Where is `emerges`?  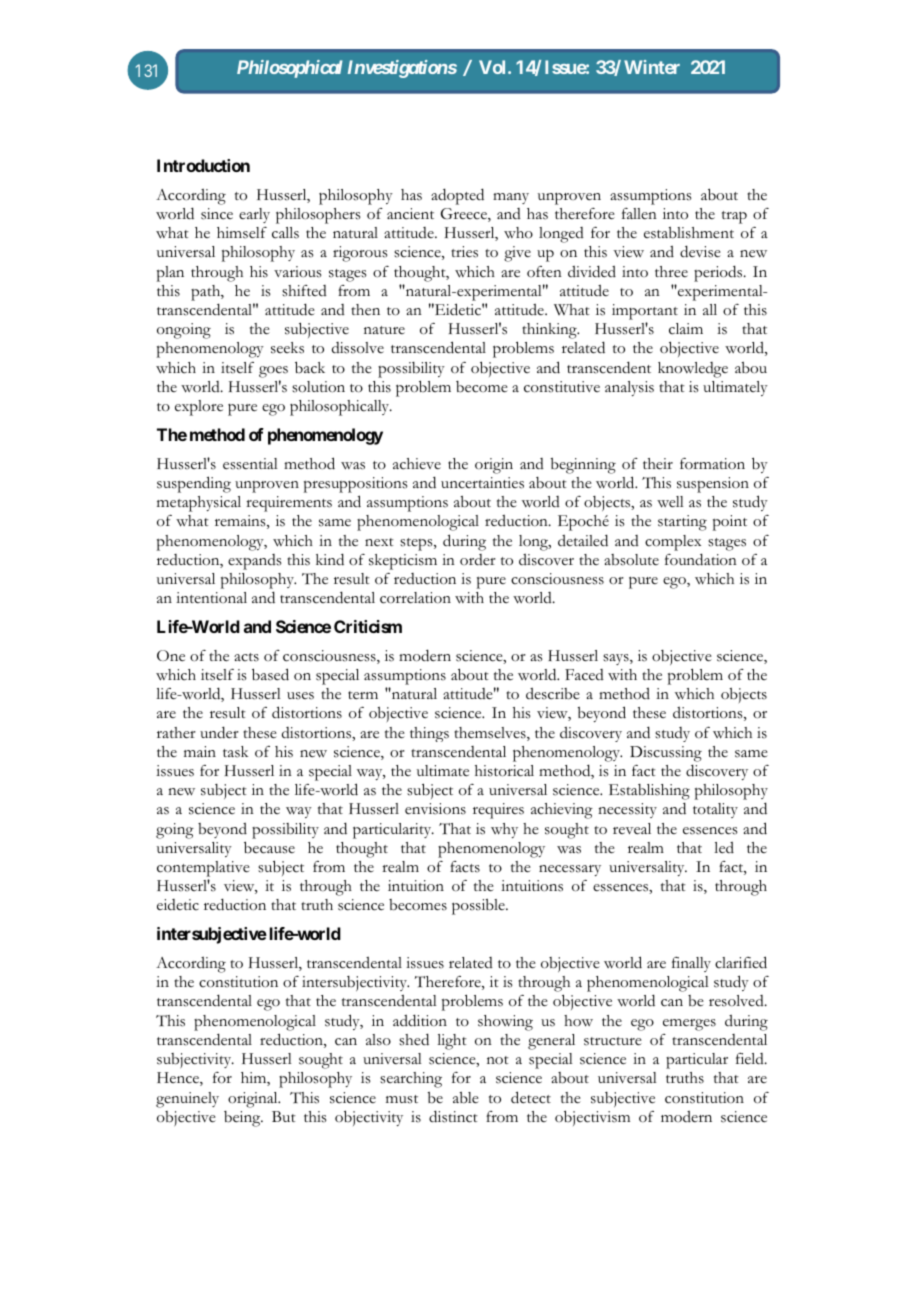
emerges is located at coordinates (689, 1025).
